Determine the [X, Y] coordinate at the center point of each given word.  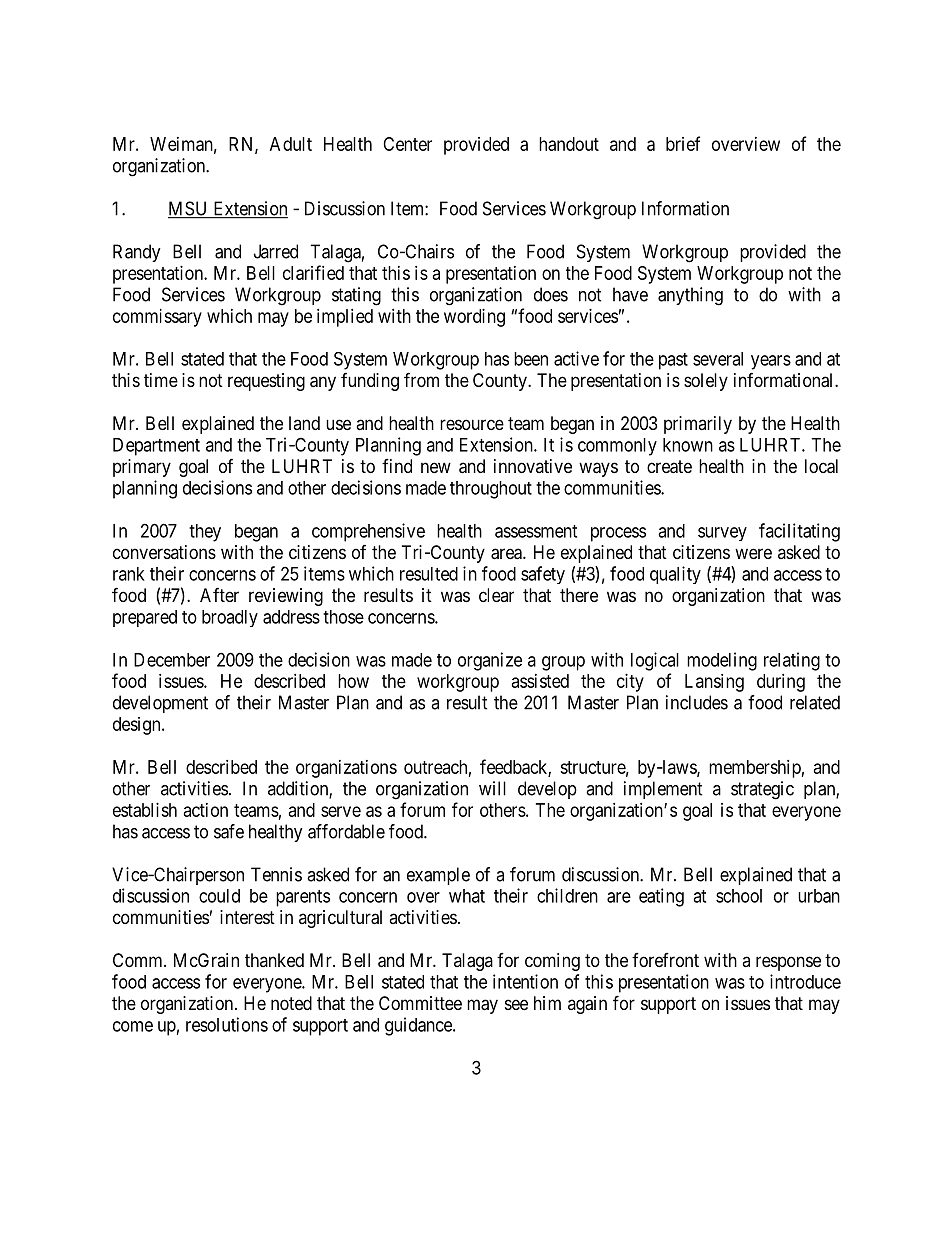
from [421, 379]
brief [683, 143]
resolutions [227, 1024]
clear [496, 595]
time [161, 380]
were [753, 553]
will [492, 788]
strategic [762, 790]
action [206, 810]
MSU [189, 209]
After [219, 595]
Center [407, 144]
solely [706, 382]
